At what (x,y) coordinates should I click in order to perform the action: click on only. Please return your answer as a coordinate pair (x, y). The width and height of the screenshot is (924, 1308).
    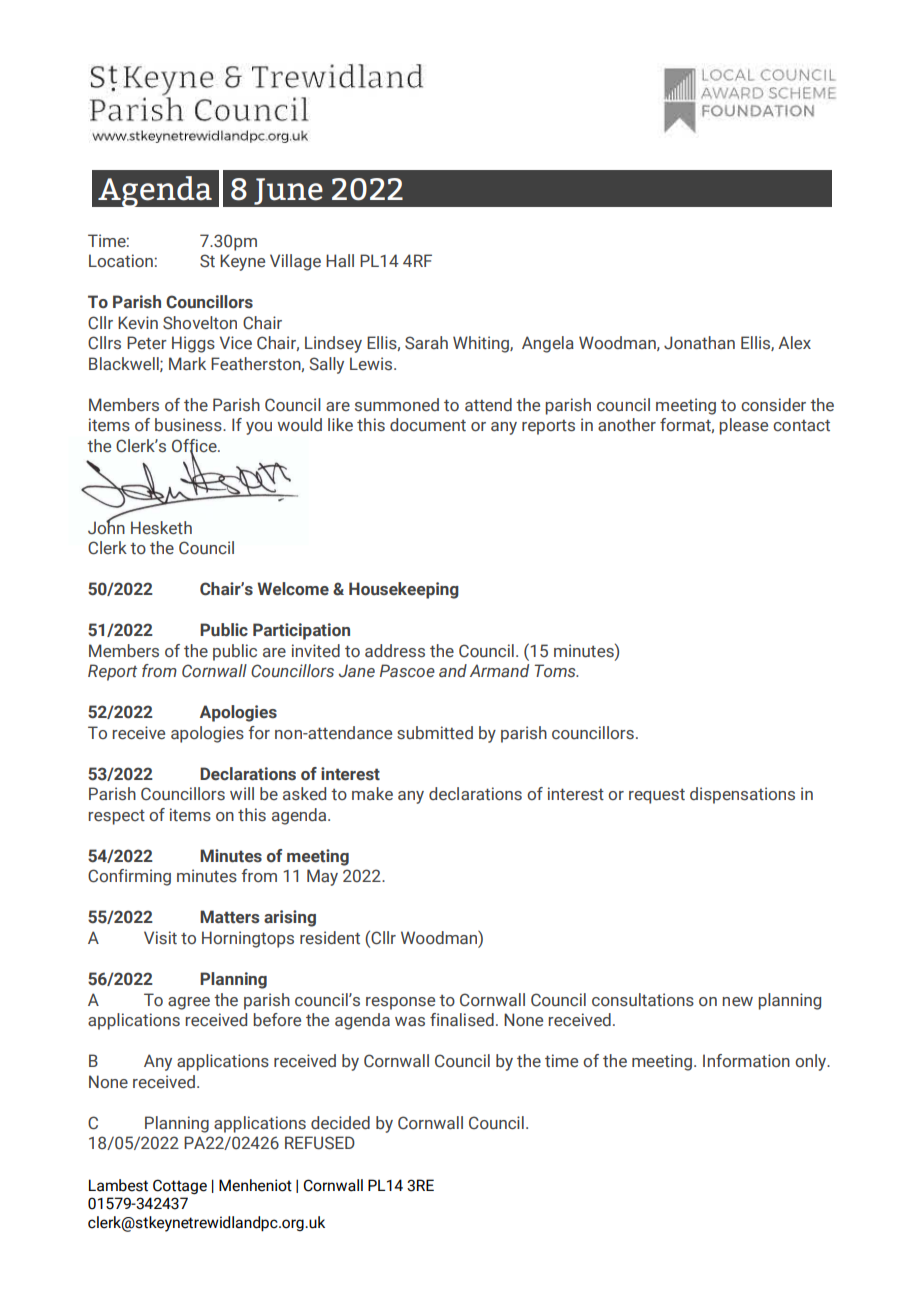
    Looking at the image, I should click on (812, 1062).
